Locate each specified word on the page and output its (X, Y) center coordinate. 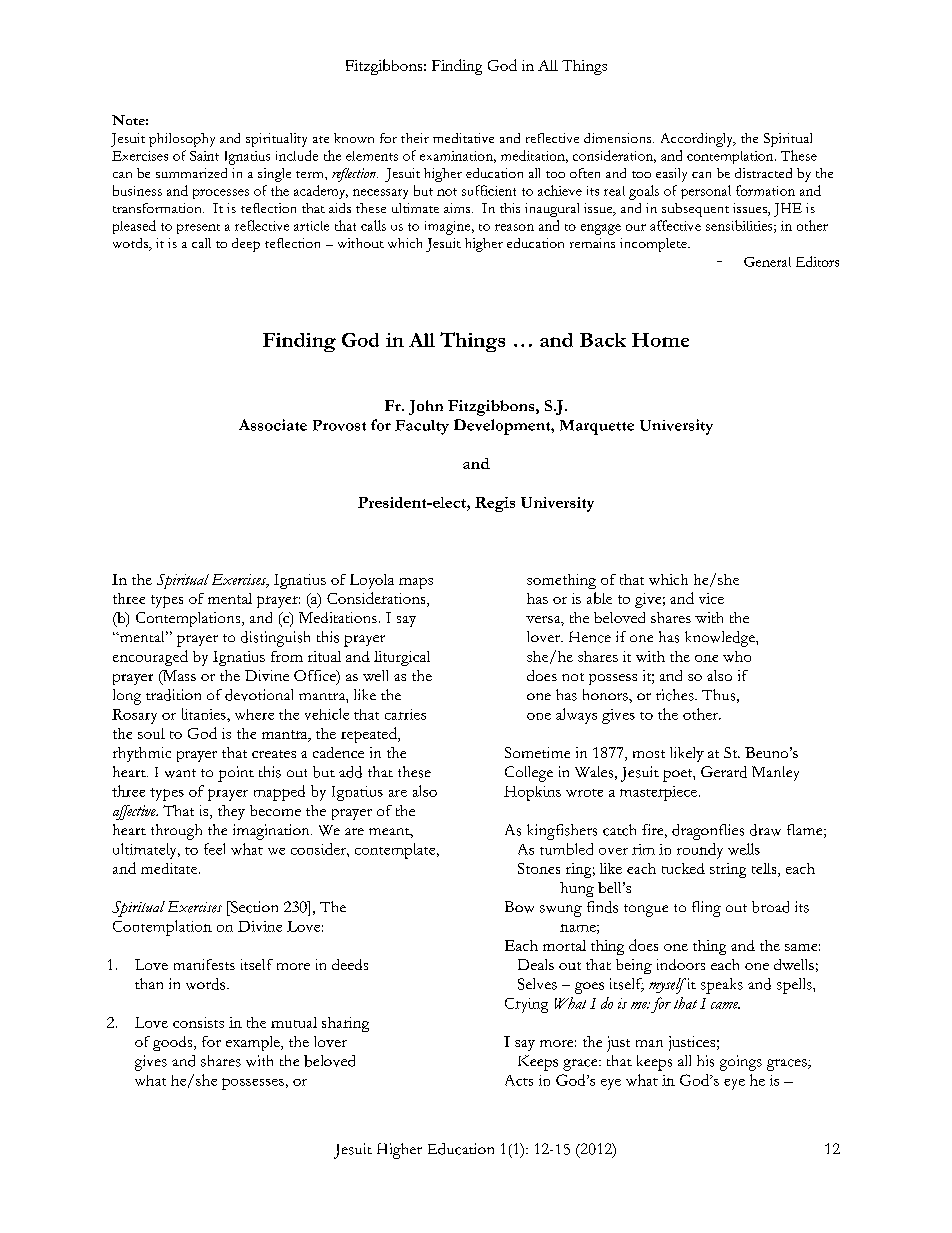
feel (214, 849)
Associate (273, 425)
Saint (204, 156)
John (426, 407)
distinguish (275, 639)
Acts (519, 1080)
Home (660, 340)
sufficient (489, 190)
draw (765, 830)
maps (416, 583)
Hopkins (532, 793)
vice (711, 598)
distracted (763, 173)
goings (741, 1063)
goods (174, 1043)
